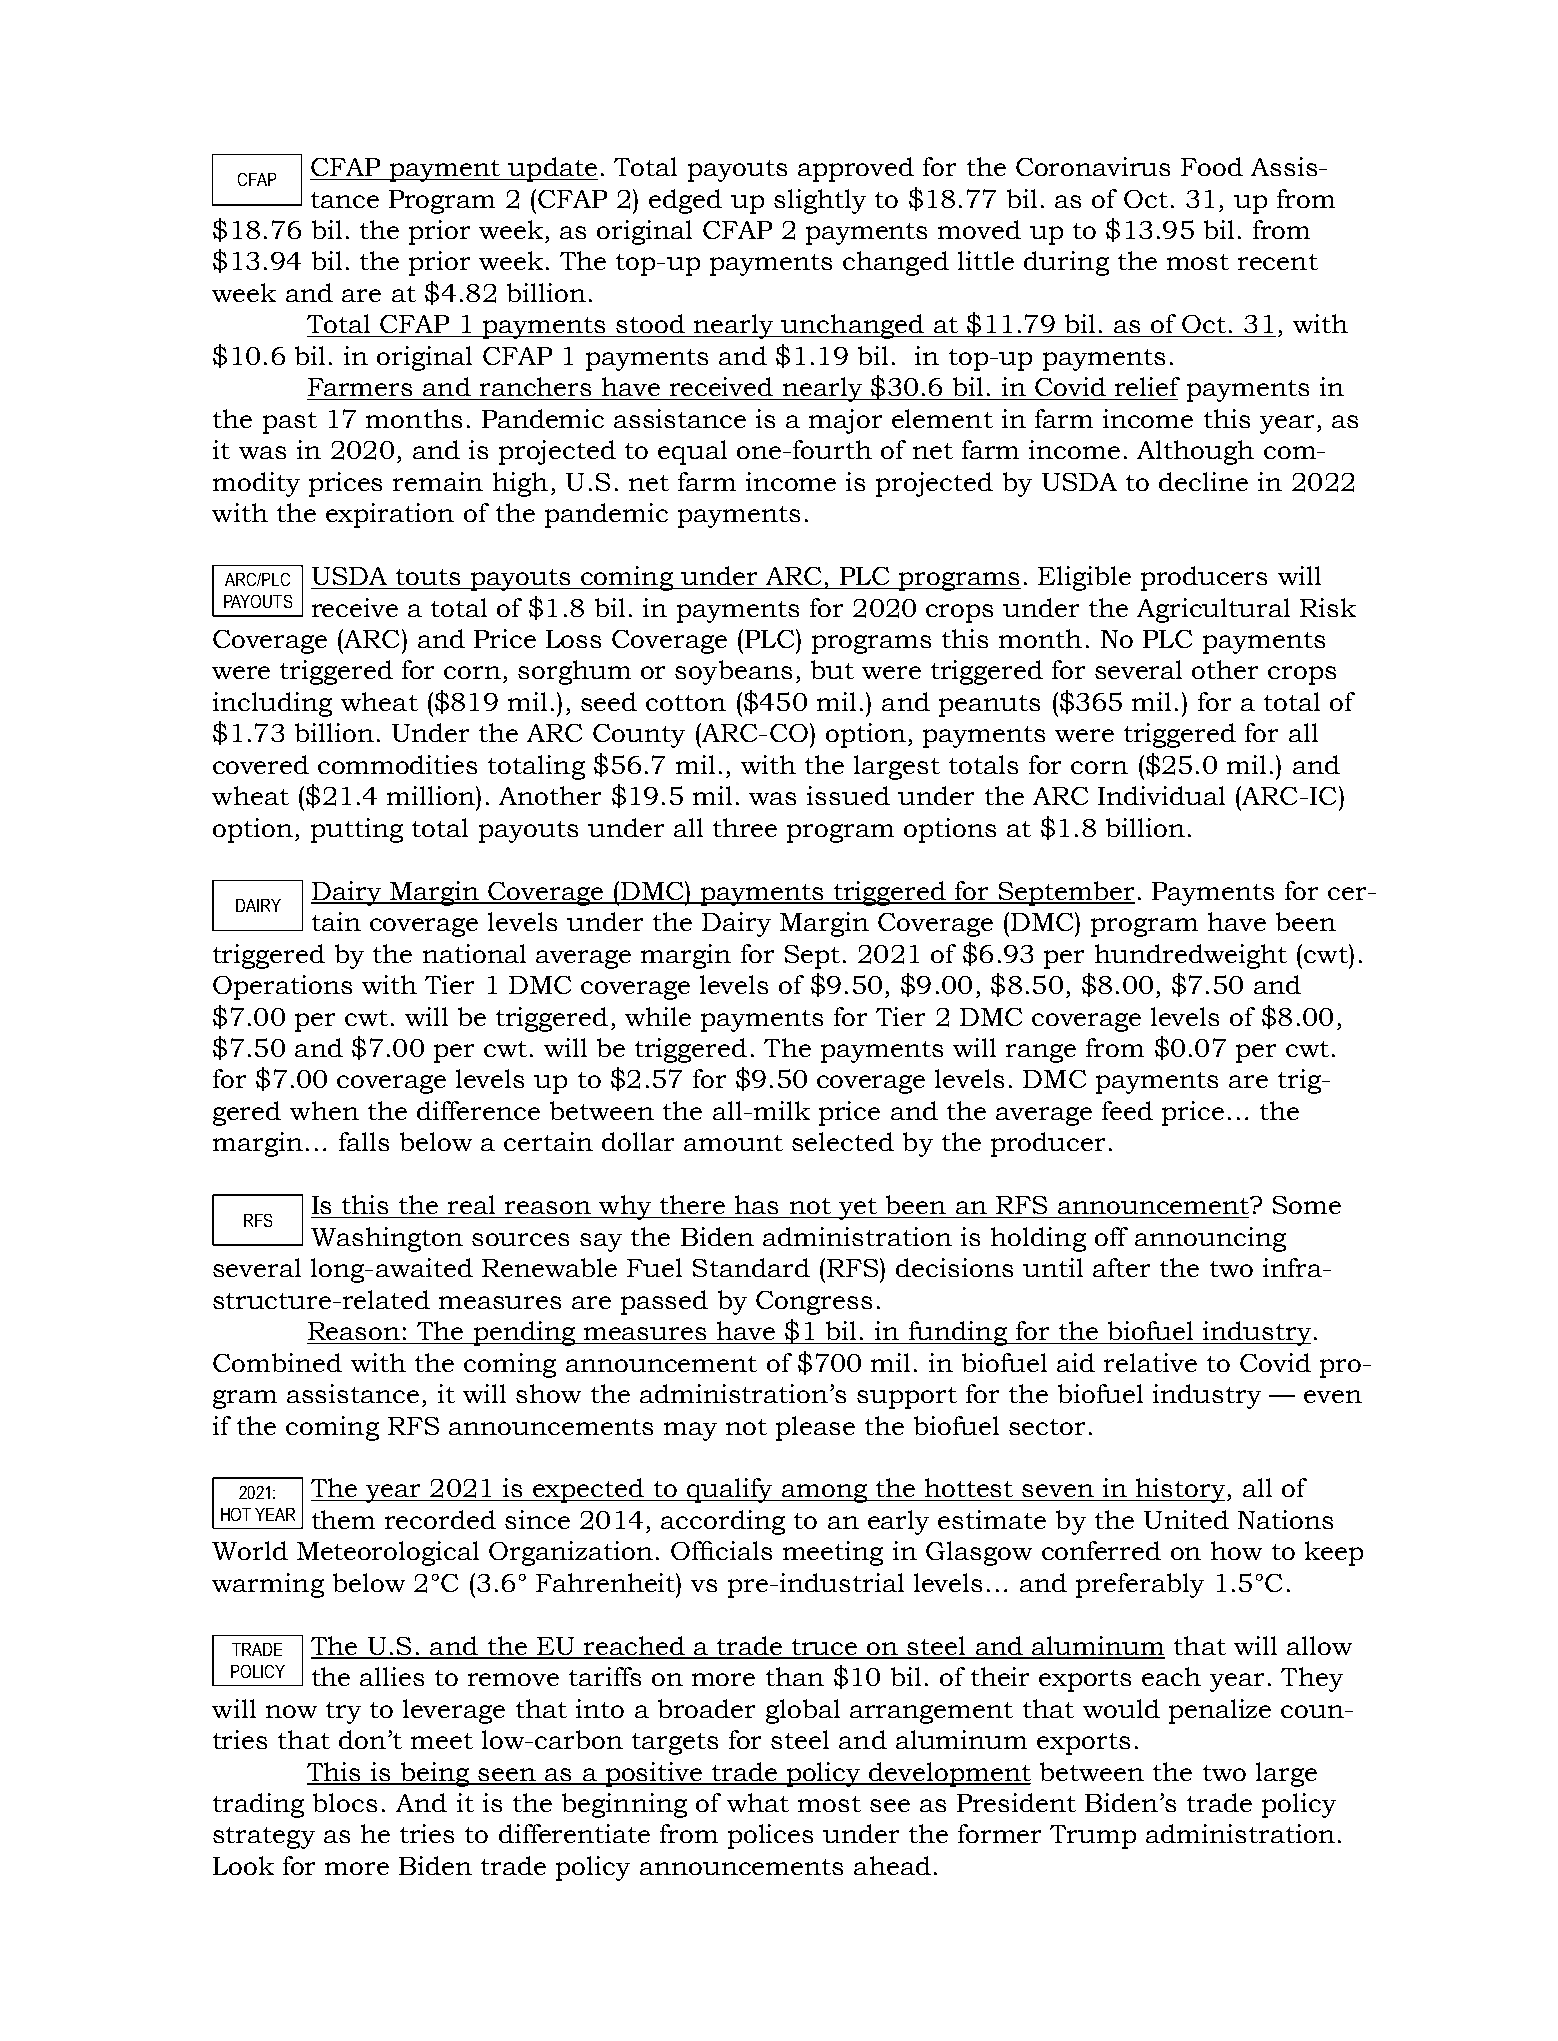 The image size is (1558, 2041). I want to click on blocs, so click(345, 1802).
